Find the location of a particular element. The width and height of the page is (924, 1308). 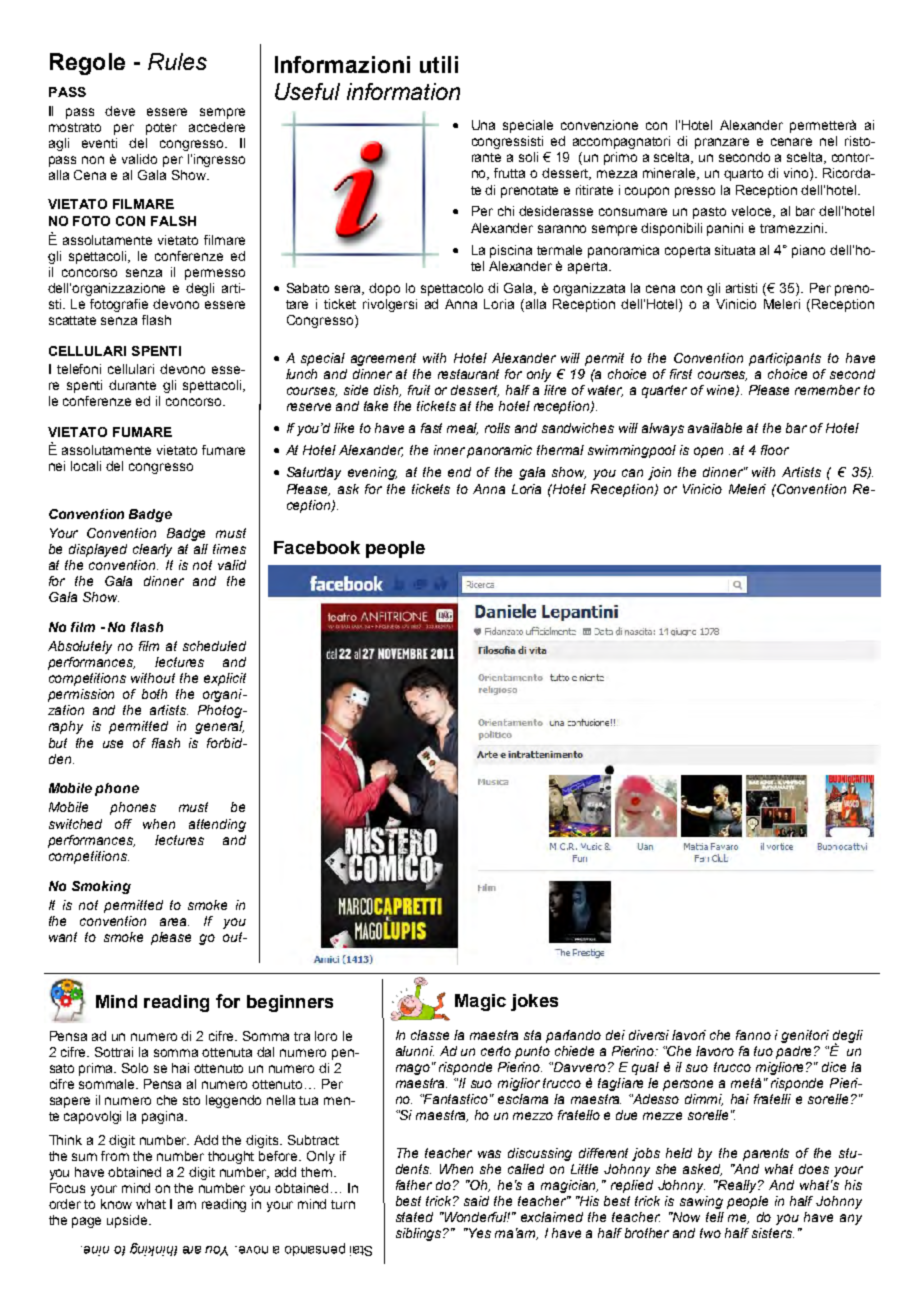

scheduled is located at coordinates (214, 646).
